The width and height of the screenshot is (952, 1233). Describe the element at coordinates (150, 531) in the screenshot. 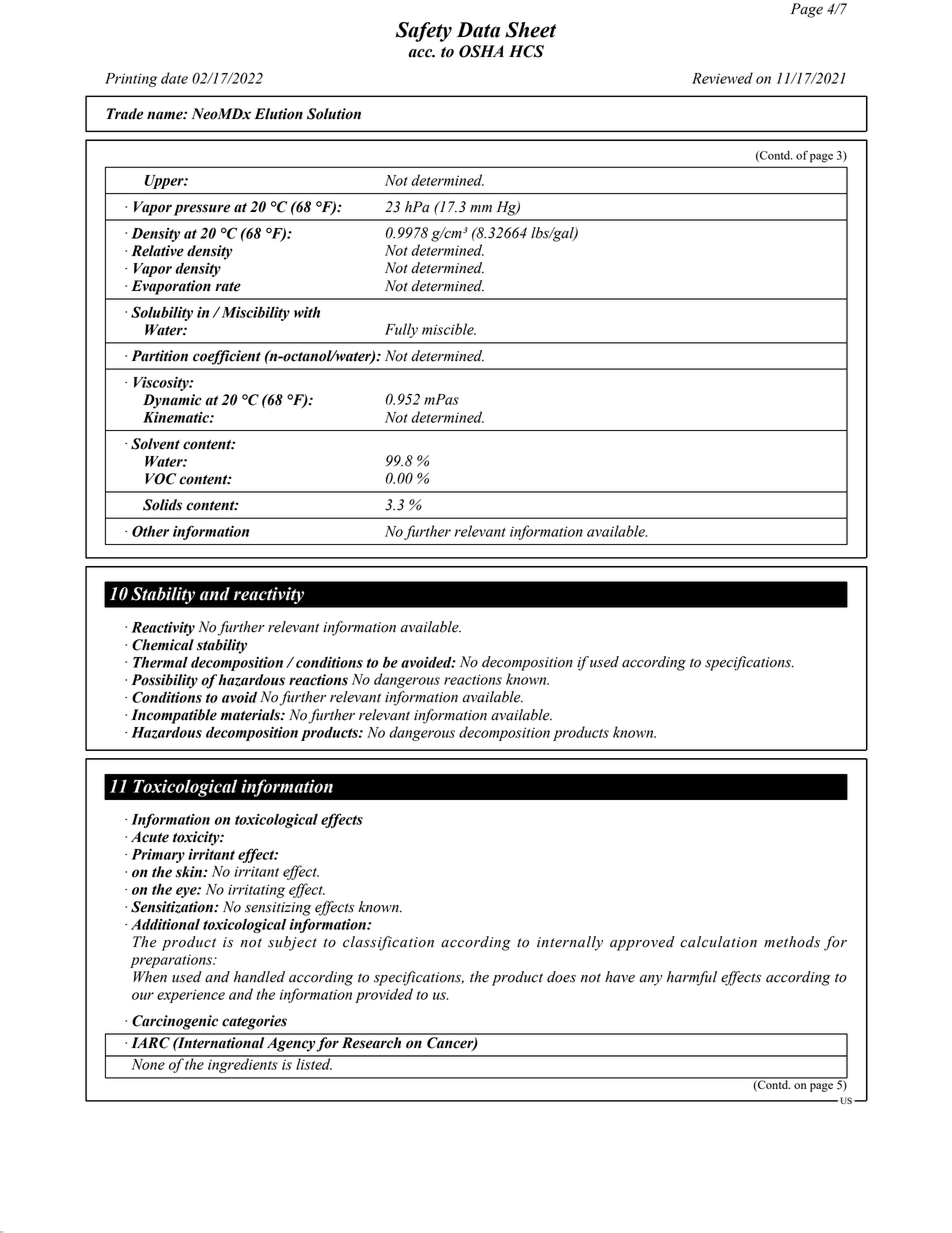

I see `Other` at that location.
